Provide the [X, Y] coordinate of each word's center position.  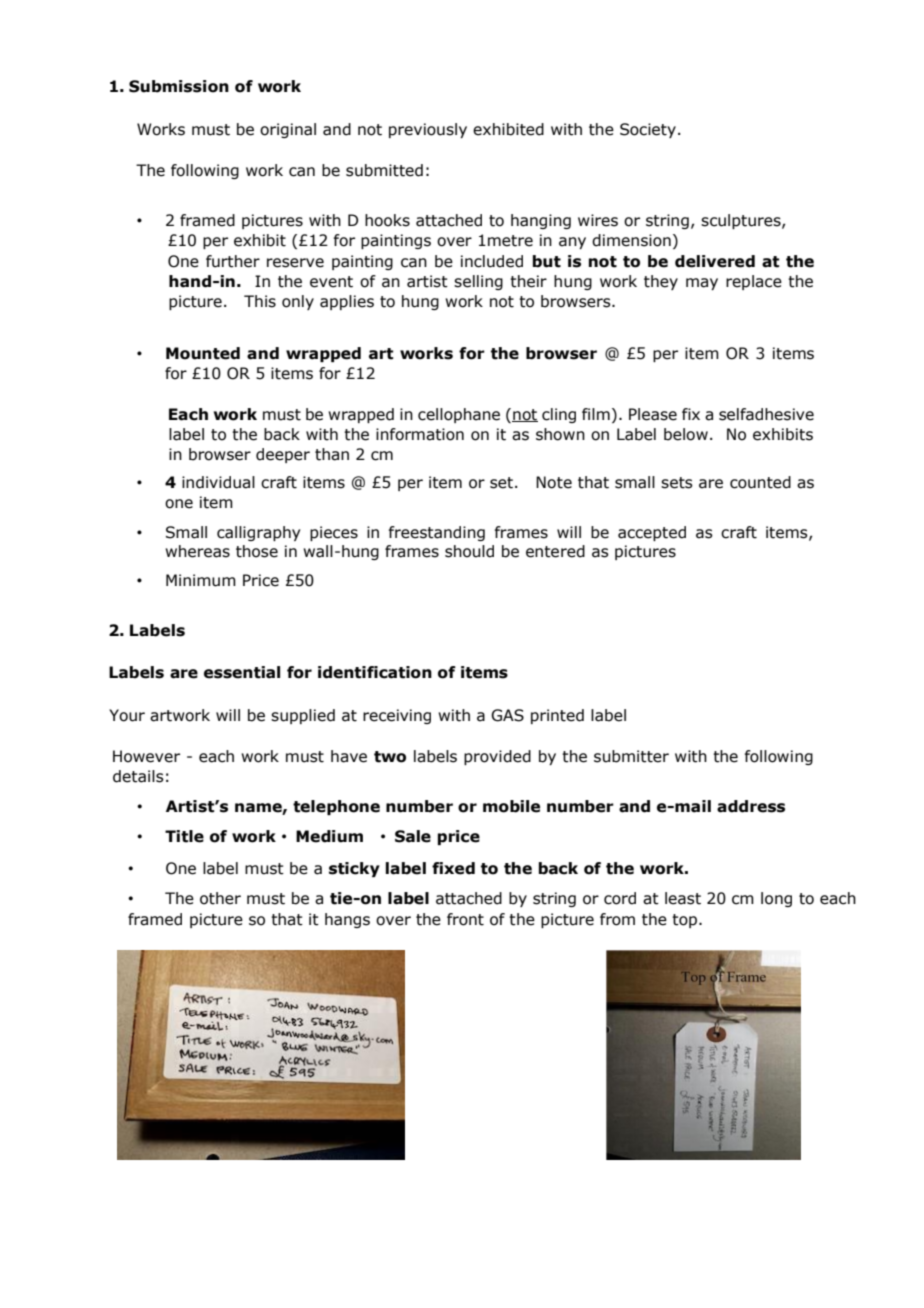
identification [375, 672]
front [465, 919]
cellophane [459, 415]
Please [653, 414]
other [220, 898]
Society [648, 130]
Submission [179, 86]
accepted [652, 533]
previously [428, 130]
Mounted [203, 353]
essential [242, 672]
